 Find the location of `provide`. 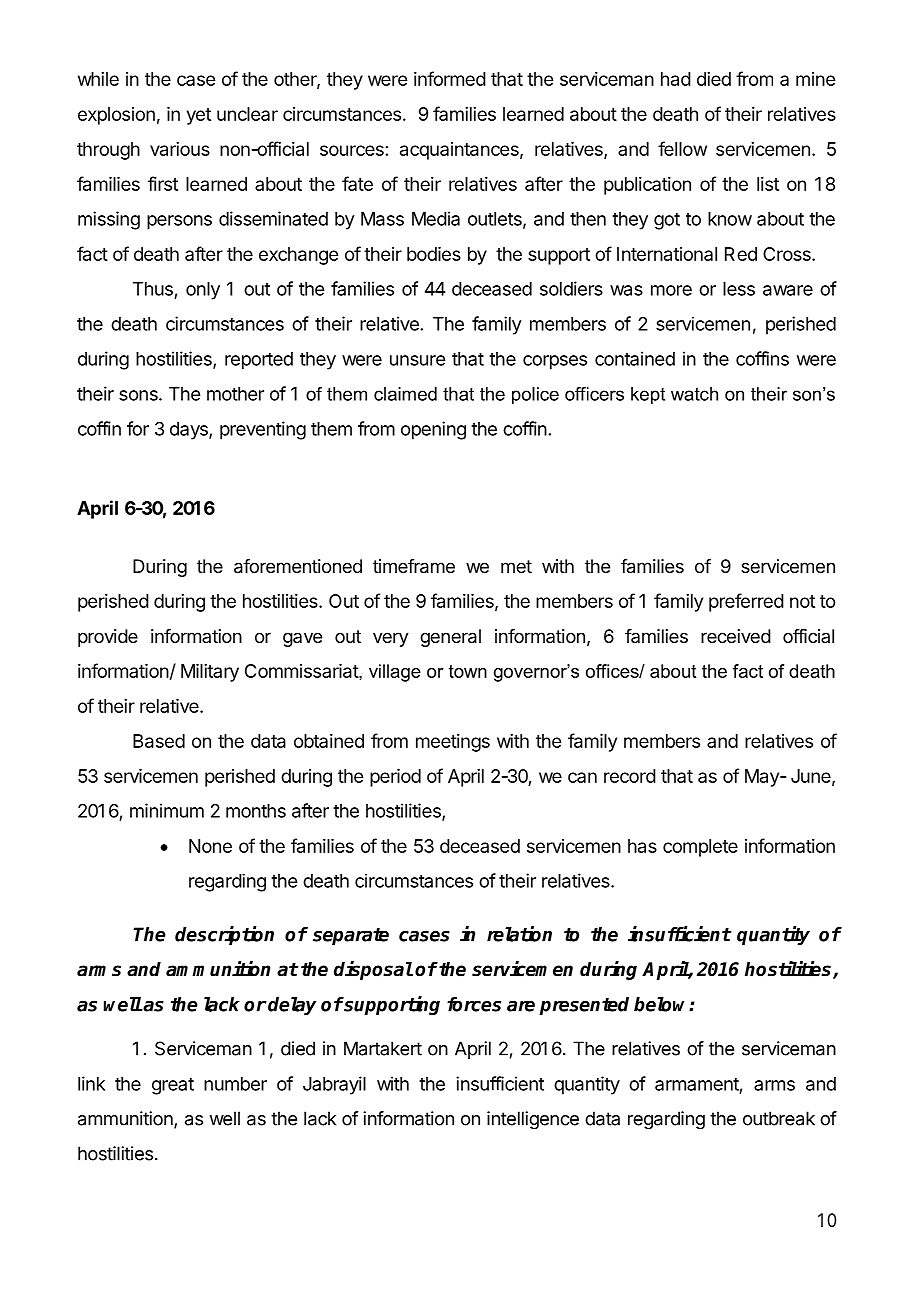

provide is located at coordinates (108, 638).
